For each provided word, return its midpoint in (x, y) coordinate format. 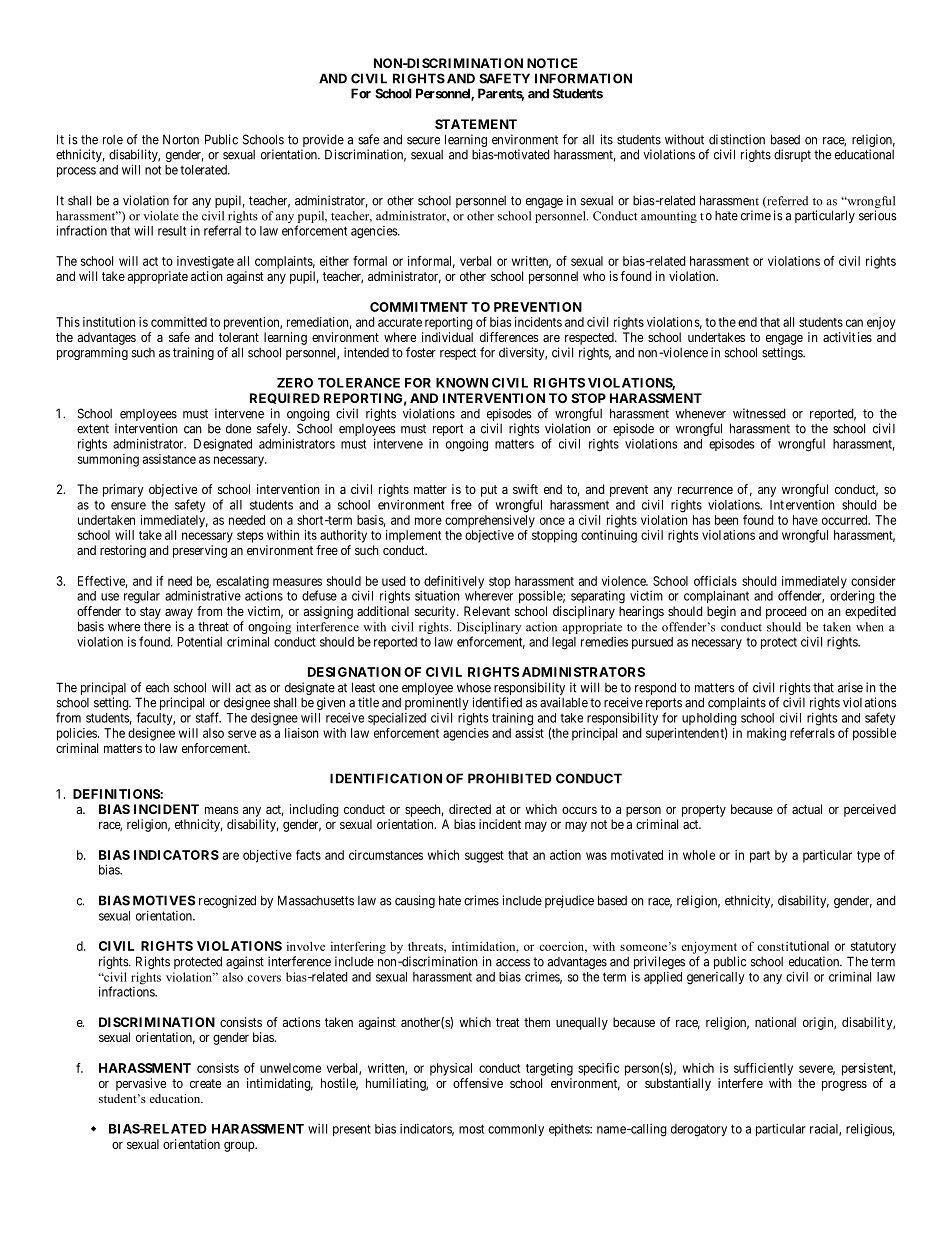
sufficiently (763, 1069)
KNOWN (462, 383)
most (471, 1129)
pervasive (141, 1084)
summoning (108, 460)
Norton (181, 139)
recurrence (705, 490)
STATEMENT (476, 124)
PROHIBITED (510, 778)
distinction (737, 139)
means (221, 810)
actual (807, 809)
